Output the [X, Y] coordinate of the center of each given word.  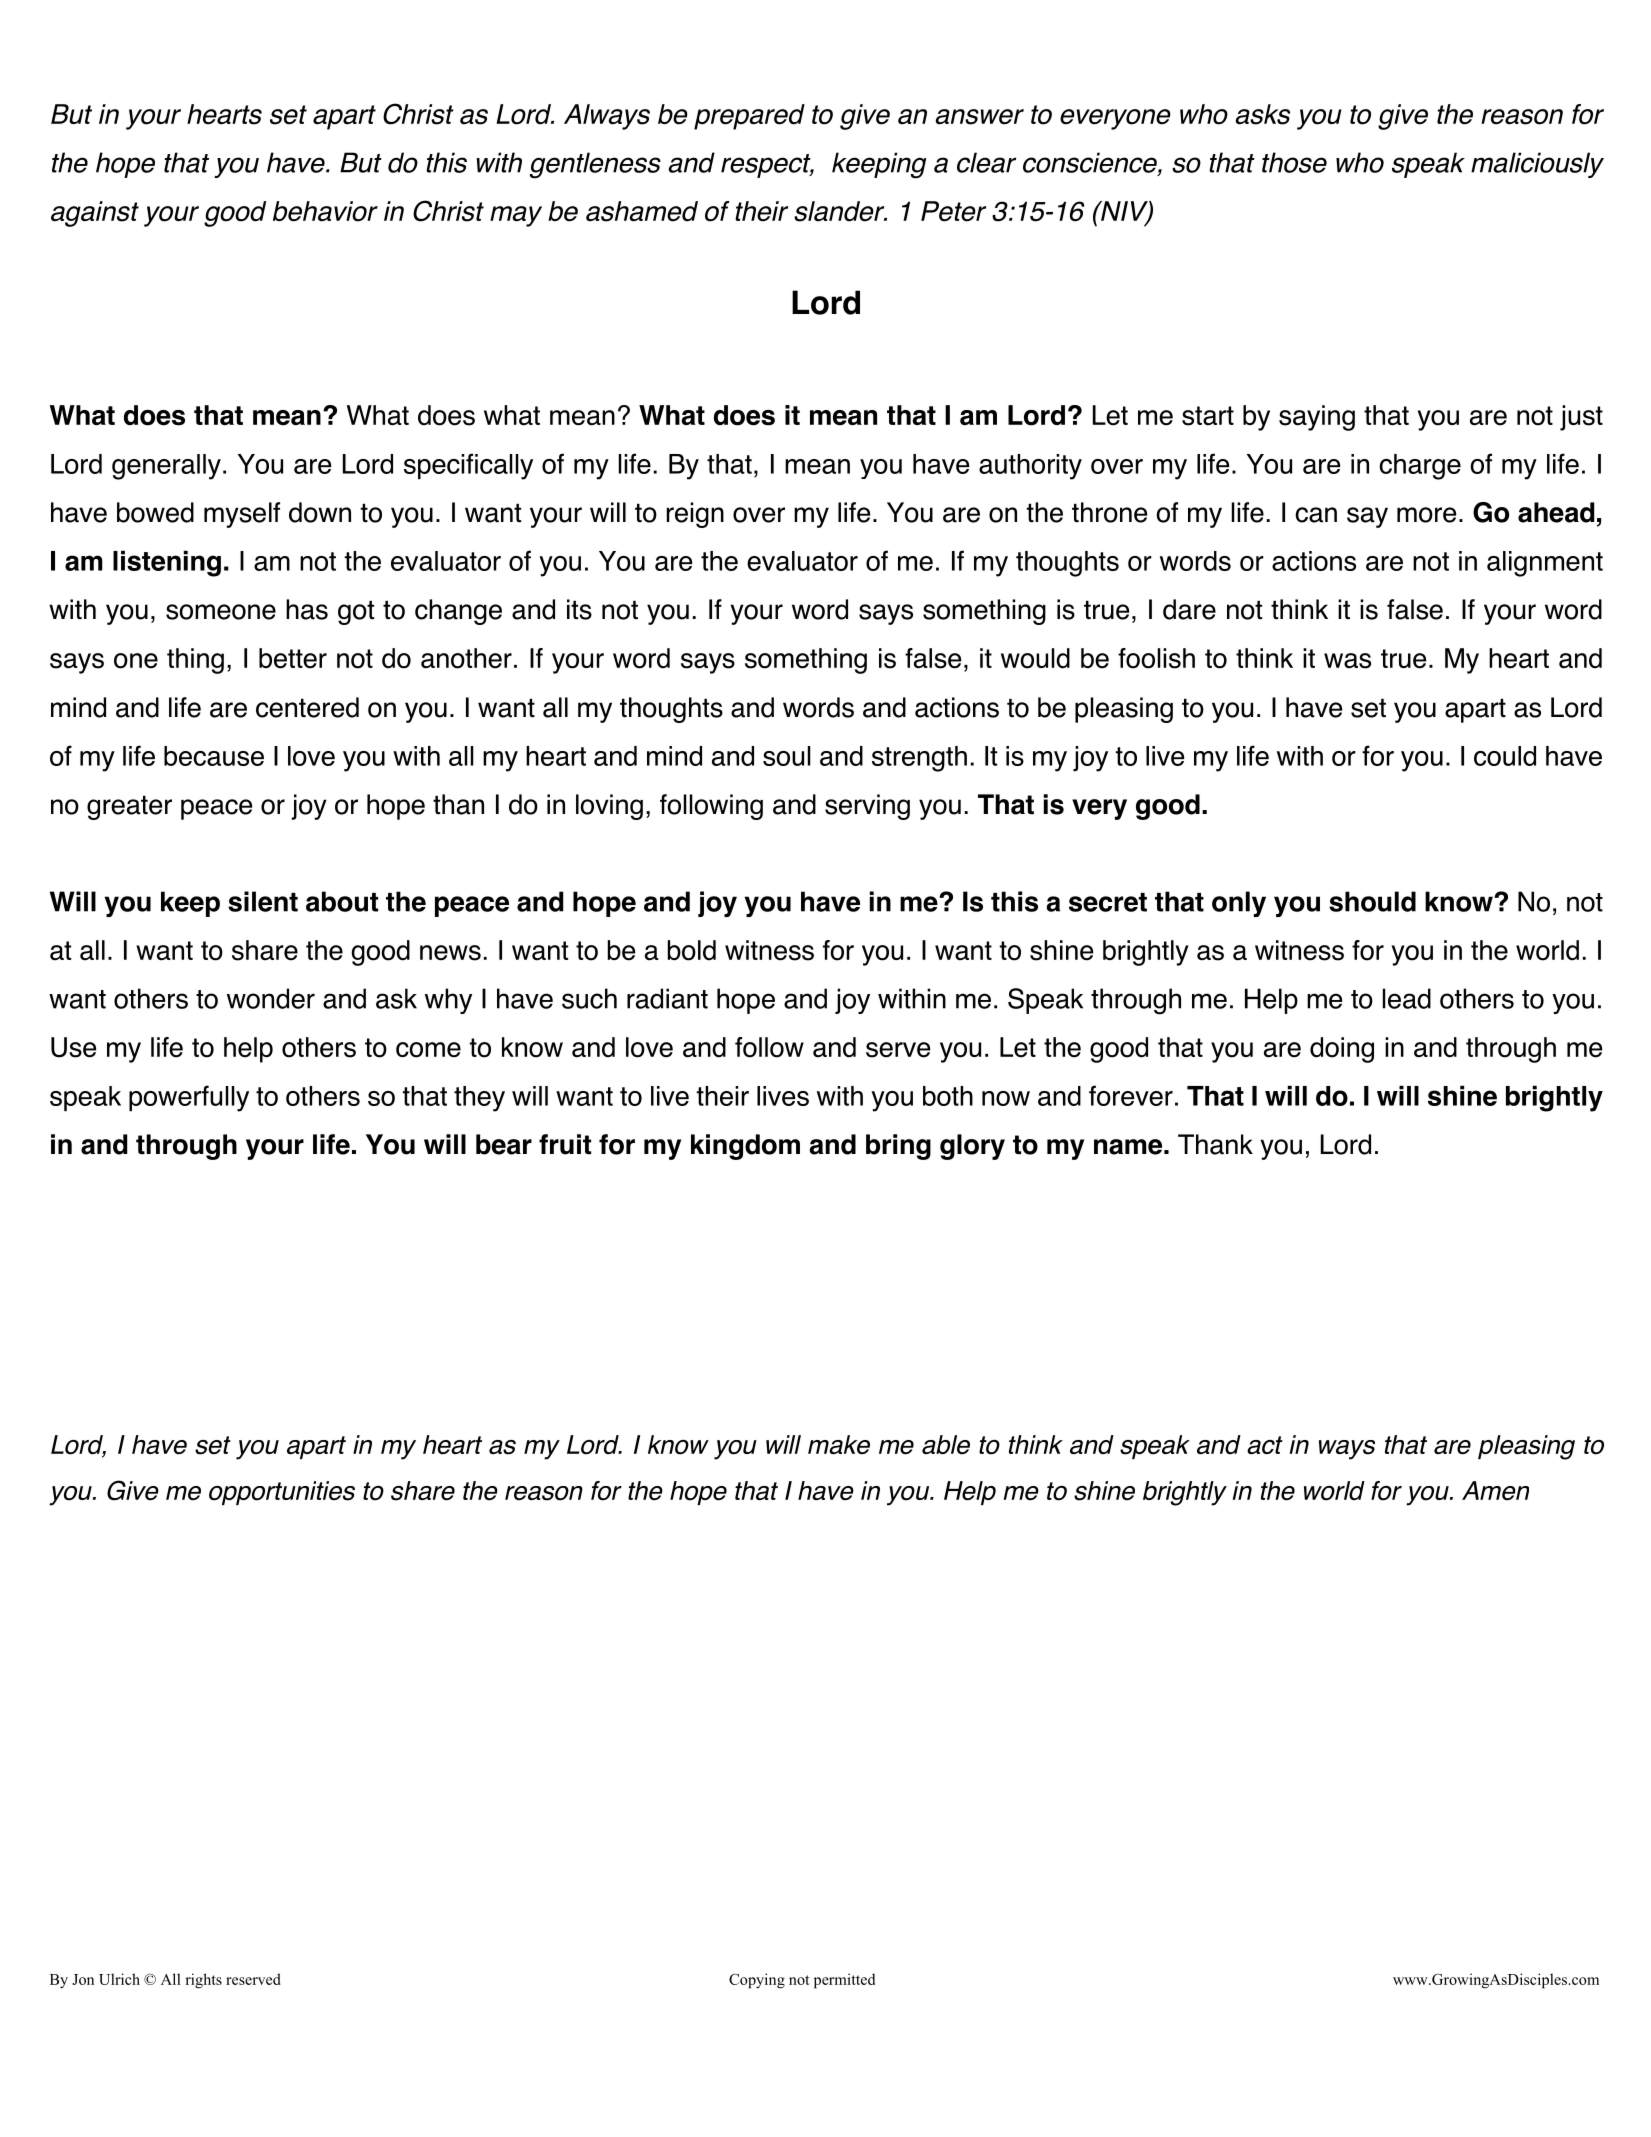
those [1294, 162]
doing [1342, 1050]
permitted [844, 1981]
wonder [271, 998]
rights [203, 1981]
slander [840, 211]
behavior [325, 211]
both [948, 1096]
